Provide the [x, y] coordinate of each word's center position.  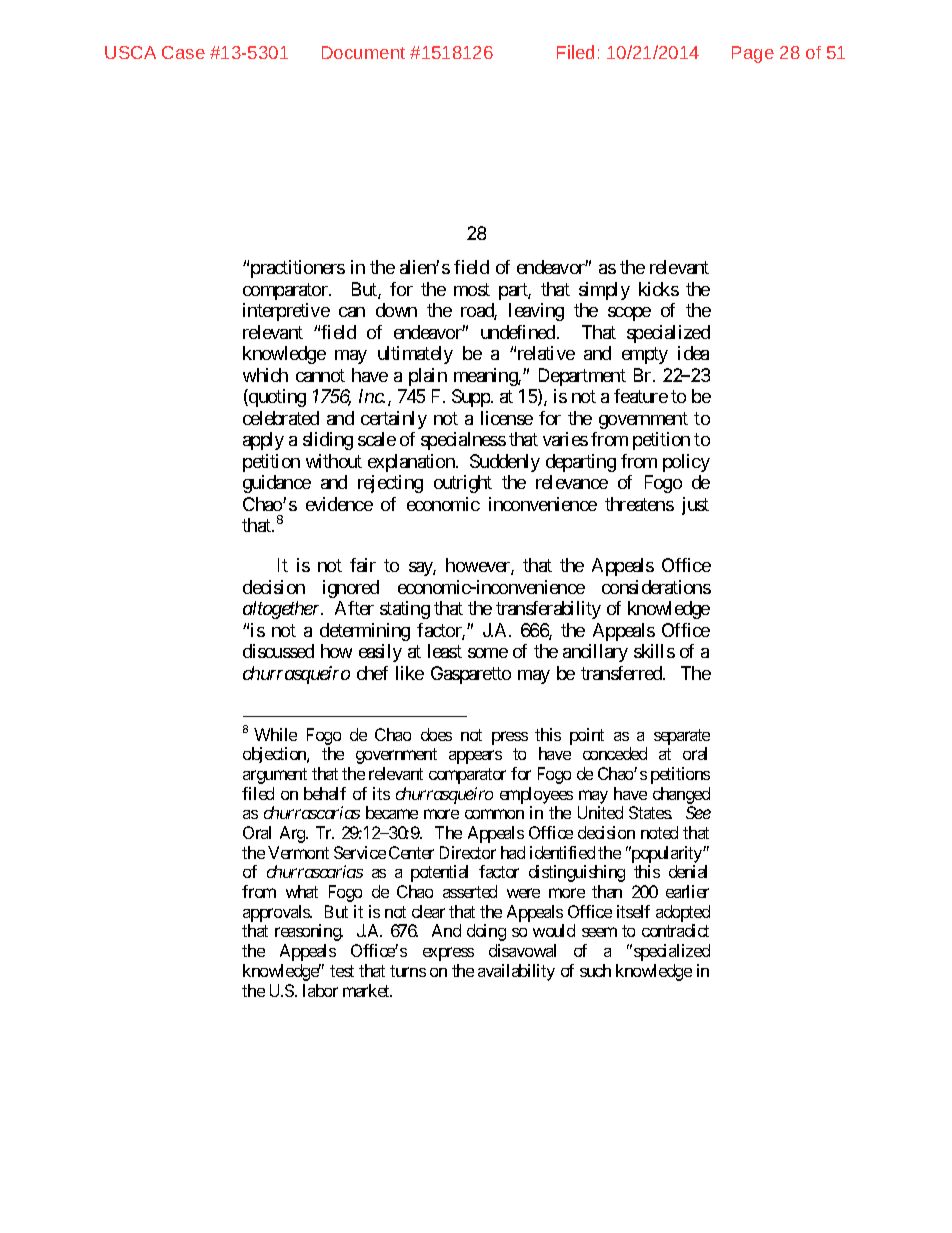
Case [183, 52]
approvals [277, 915]
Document [363, 52]
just [695, 506]
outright [463, 484]
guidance [277, 484]
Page [753, 54]
